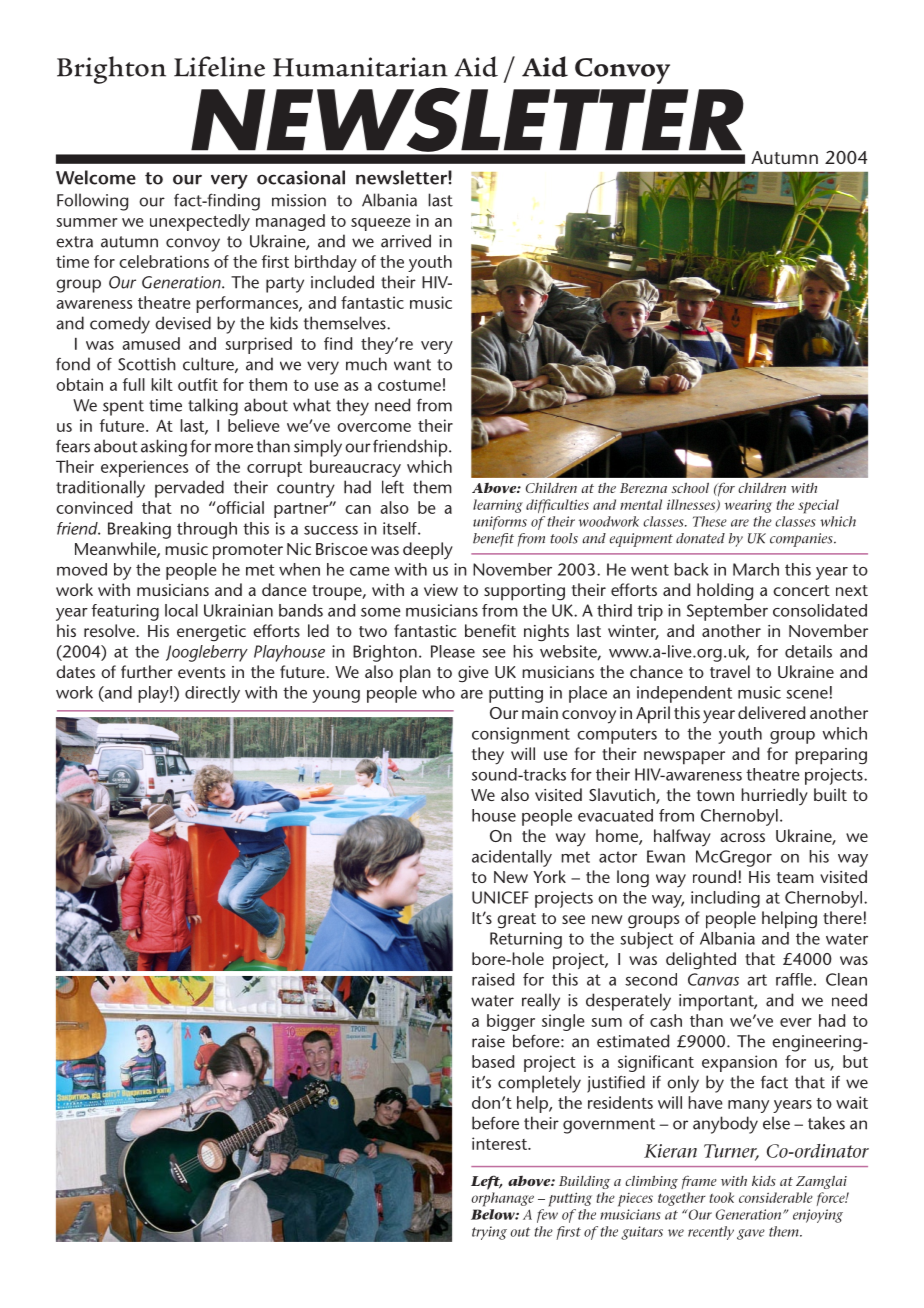 The height and width of the screenshot is (1308, 924). I want to click on Lifeline, so click(219, 66).
